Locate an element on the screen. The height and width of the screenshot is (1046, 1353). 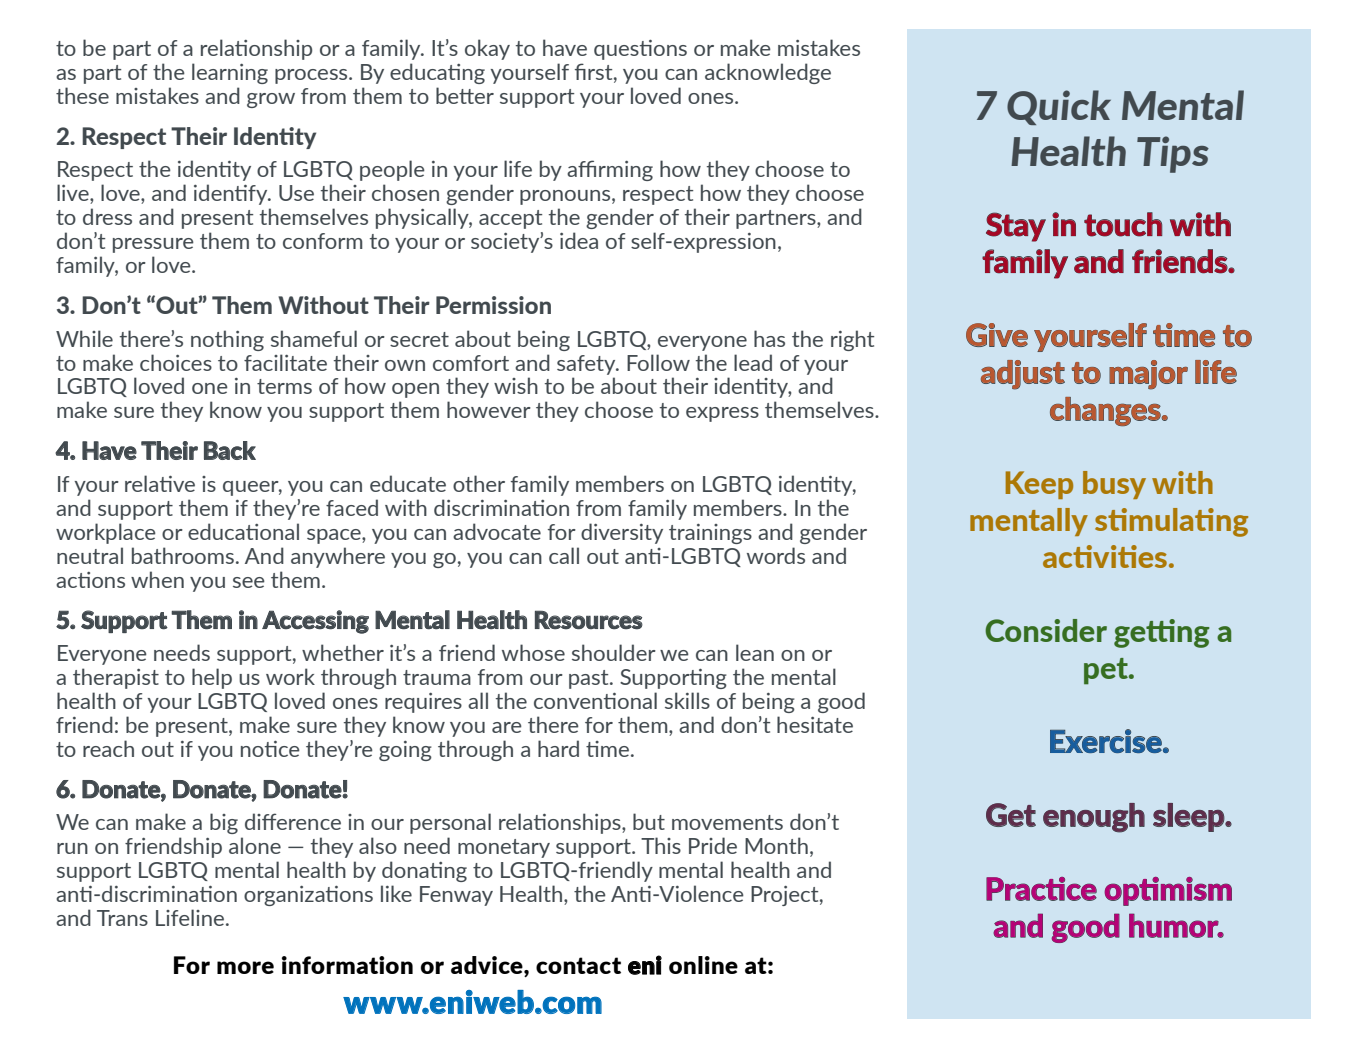
Follow is located at coordinates (658, 362).
